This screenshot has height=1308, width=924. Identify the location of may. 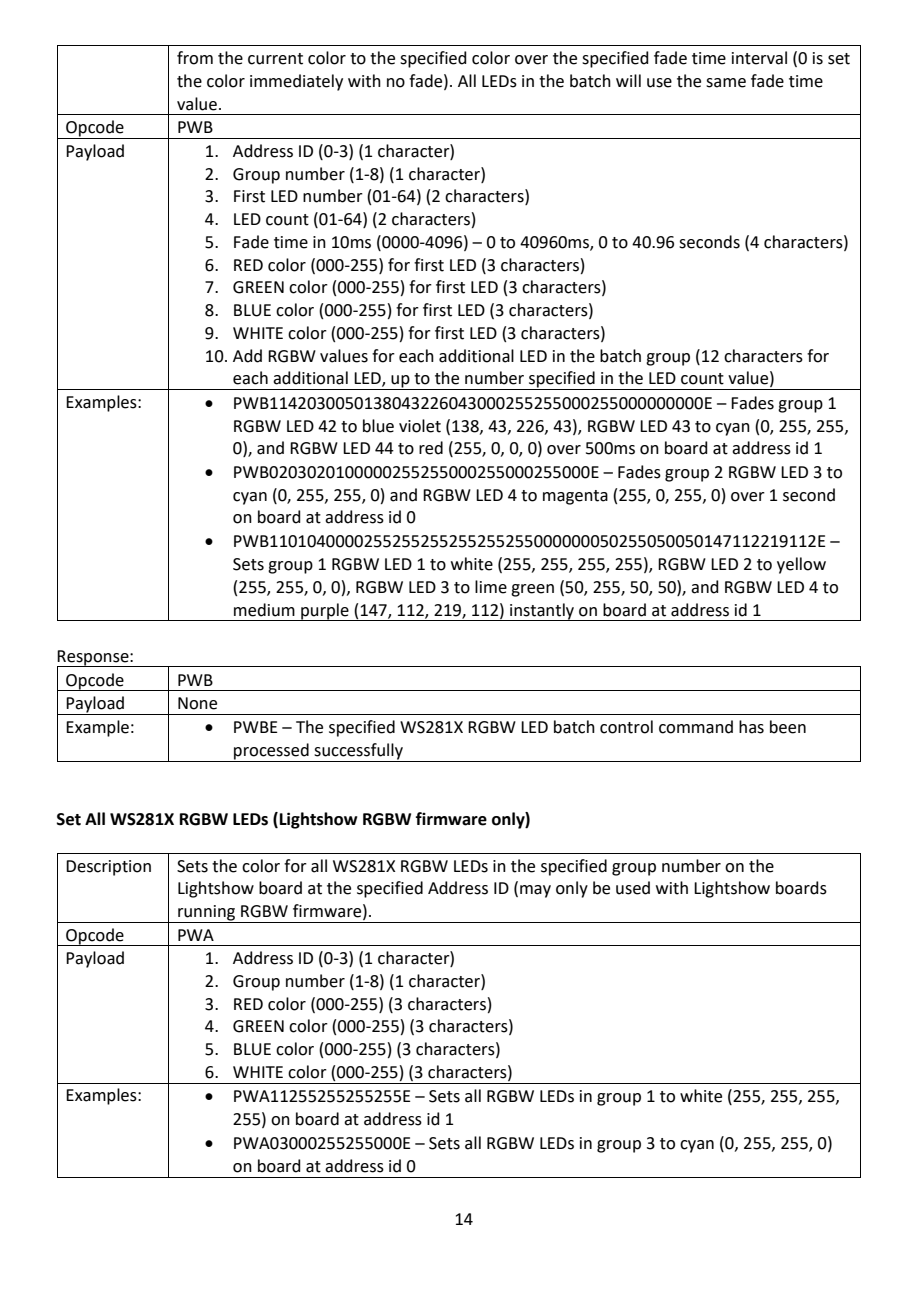
(535, 891).
